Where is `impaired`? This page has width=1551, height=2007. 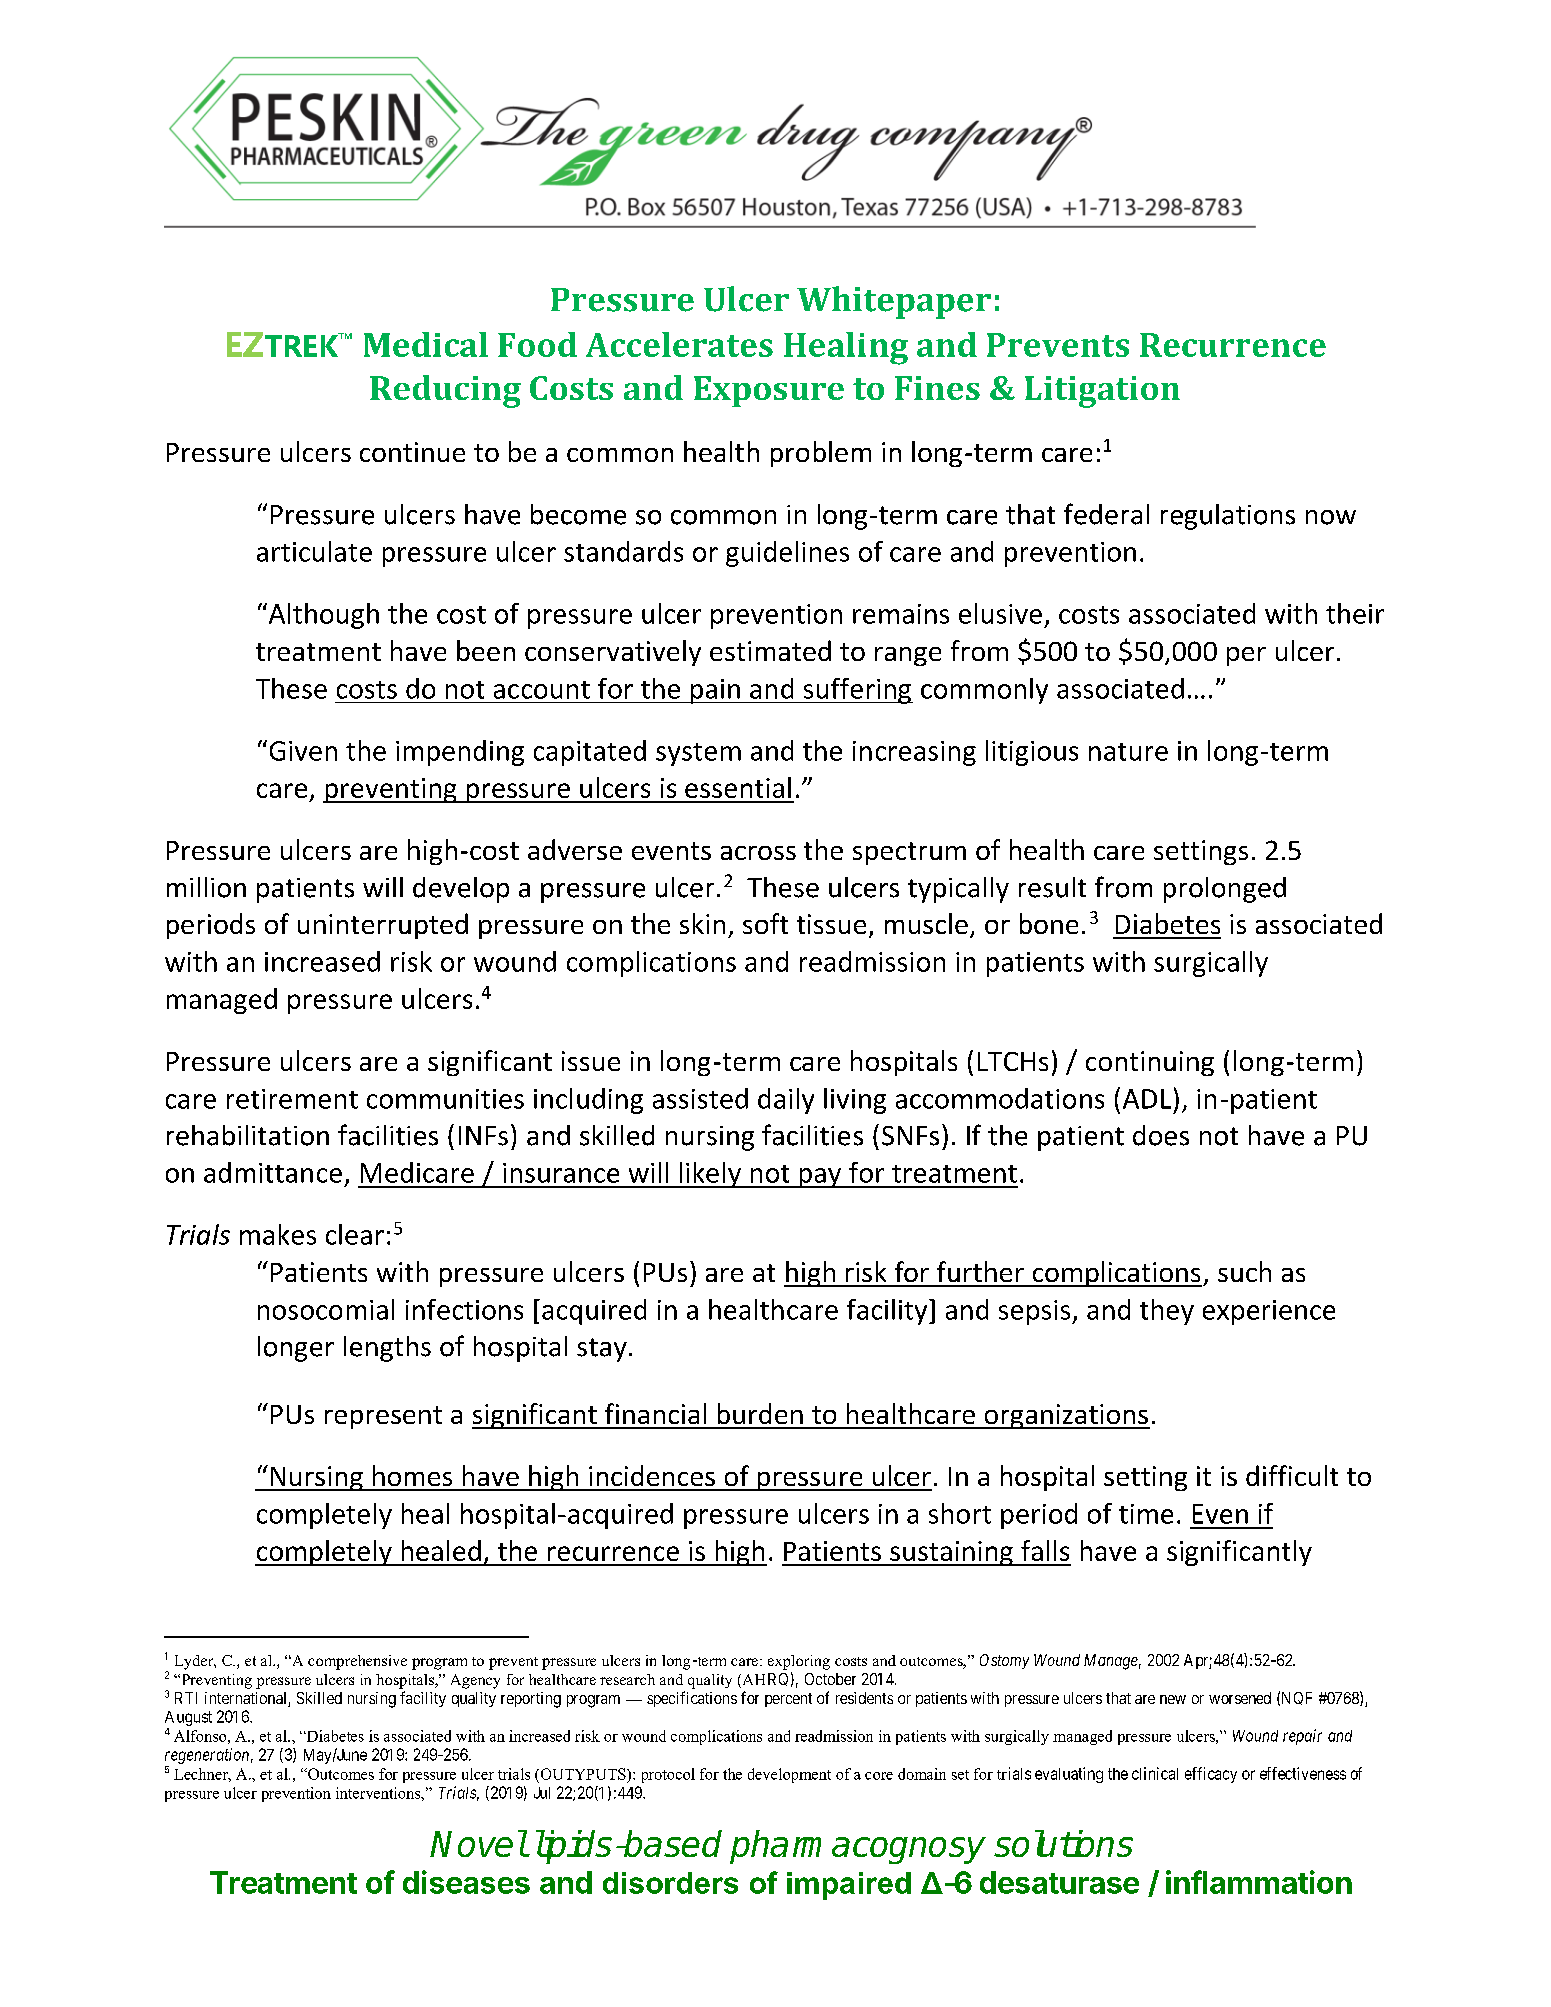
impaired is located at coordinates (849, 1886).
